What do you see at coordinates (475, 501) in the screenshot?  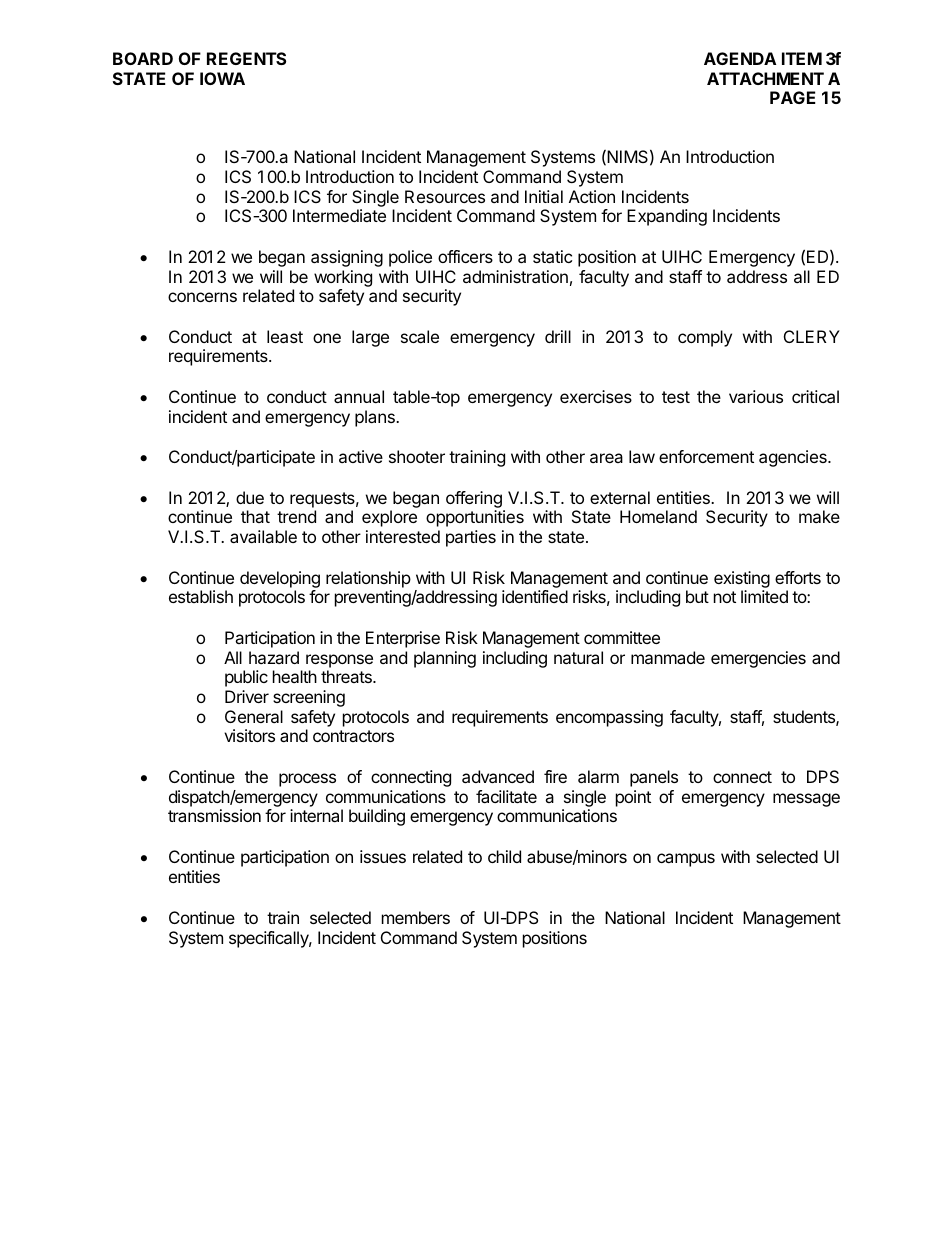 I see `offering` at bounding box center [475, 501].
